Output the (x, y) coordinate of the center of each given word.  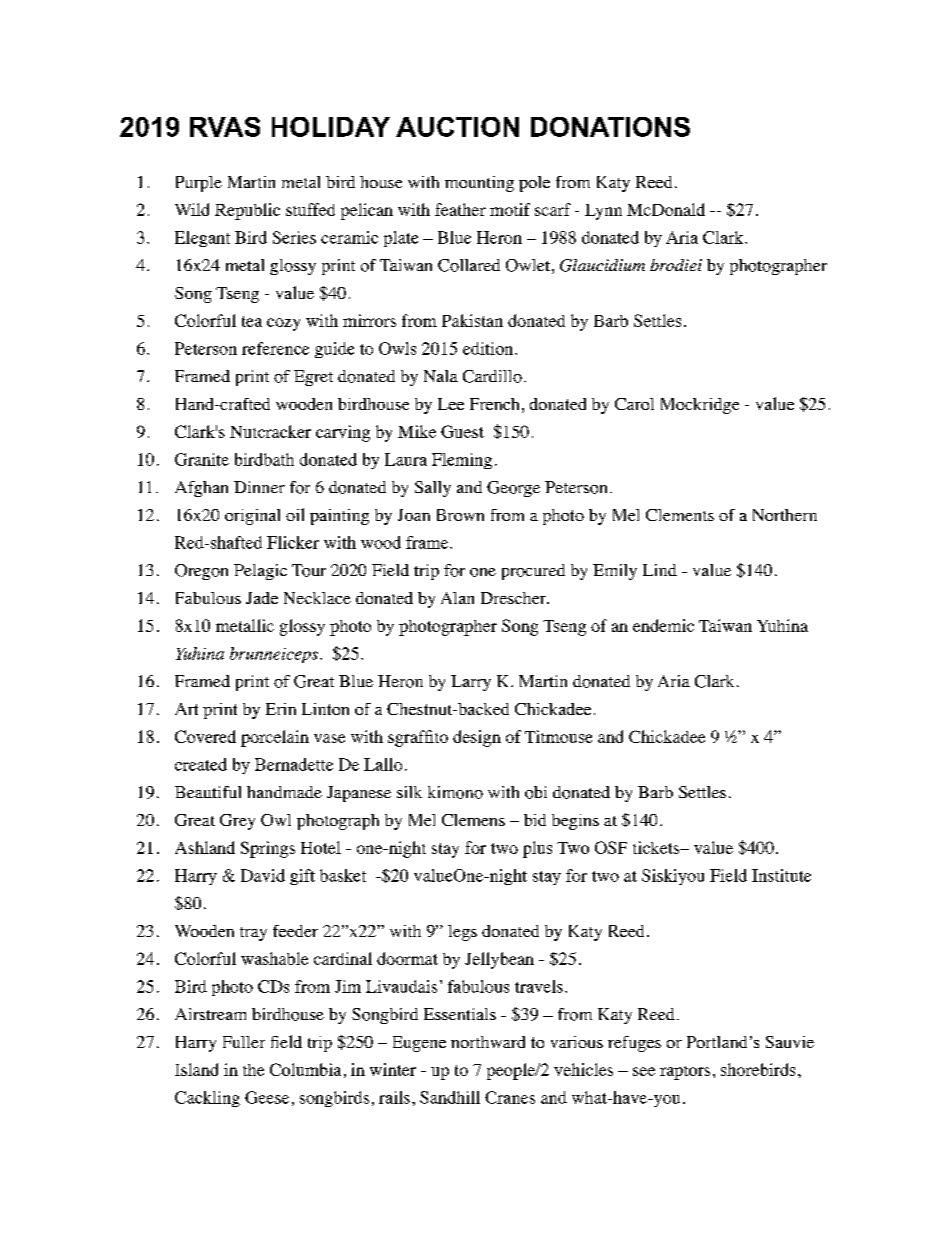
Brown (460, 515)
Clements (680, 515)
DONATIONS (610, 127)
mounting (479, 184)
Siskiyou (673, 877)
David (263, 875)
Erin (281, 709)
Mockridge (700, 406)
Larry (471, 683)
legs (462, 933)
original (252, 517)
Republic (247, 211)
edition (489, 348)
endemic (663, 625)
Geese (267, 1097)
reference (275, 348)
